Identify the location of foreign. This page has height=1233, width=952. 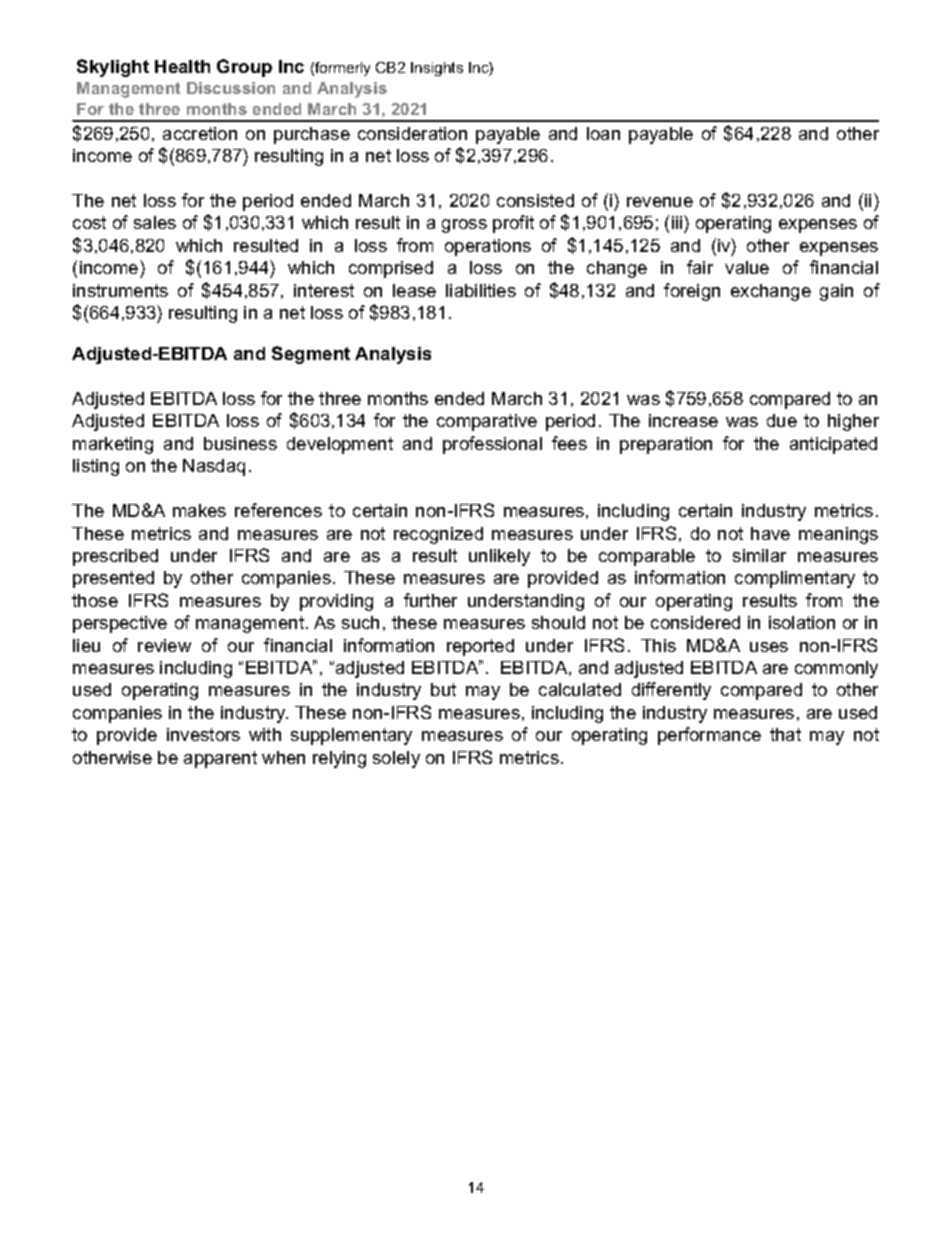
(692, 292).
